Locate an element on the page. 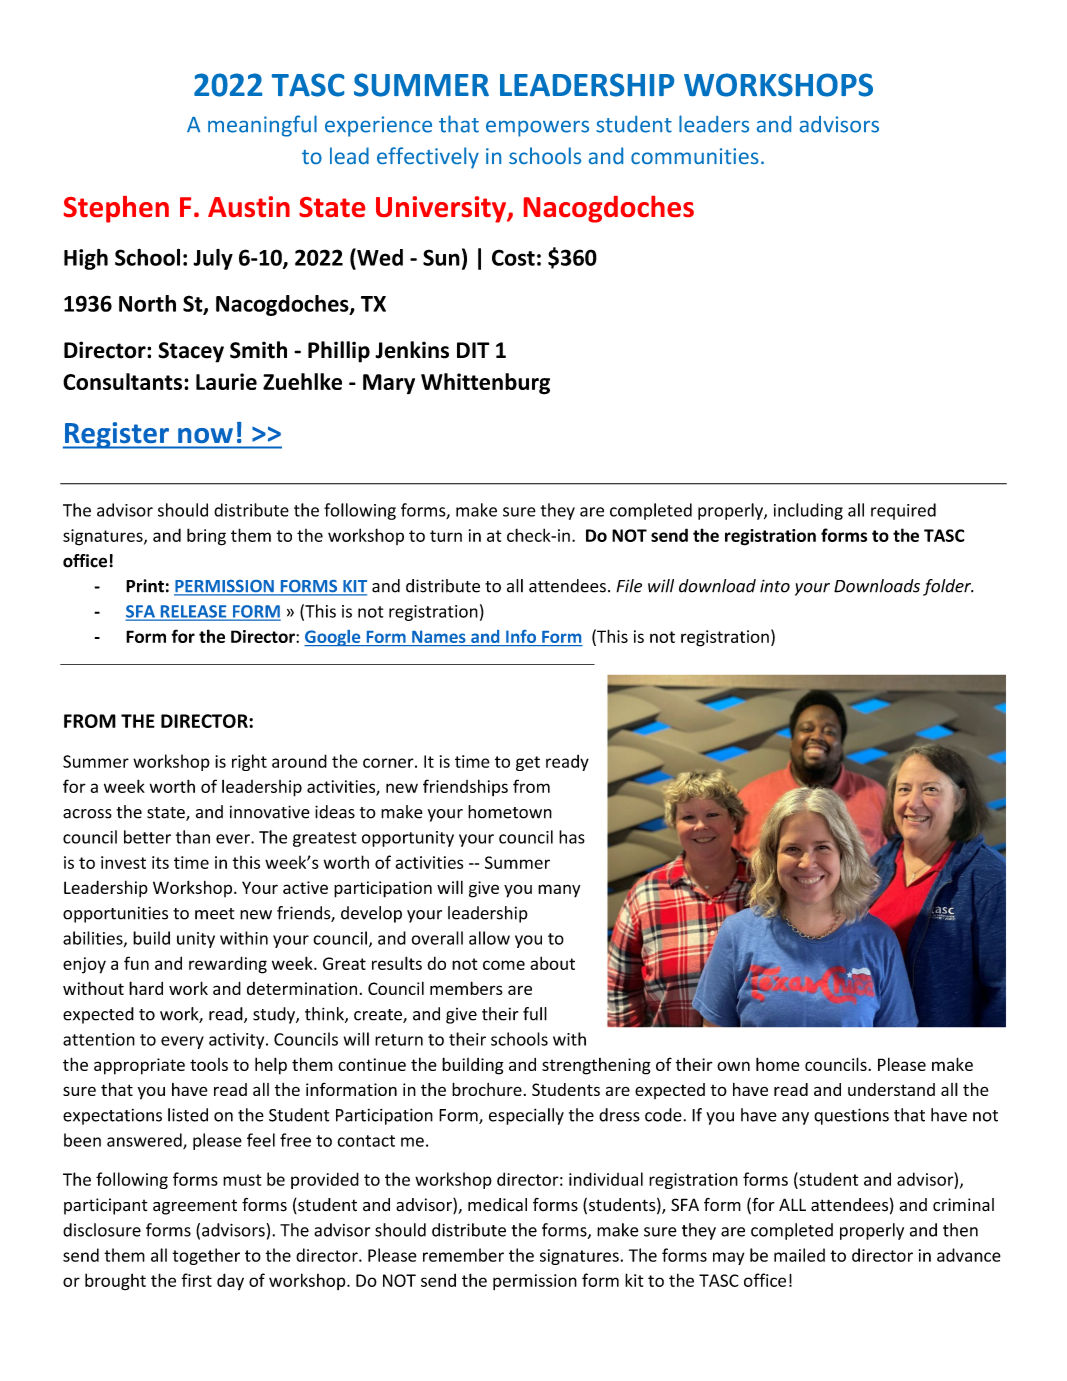 The image size is (1067, 1381). many is located at coordinates (559, 891).
